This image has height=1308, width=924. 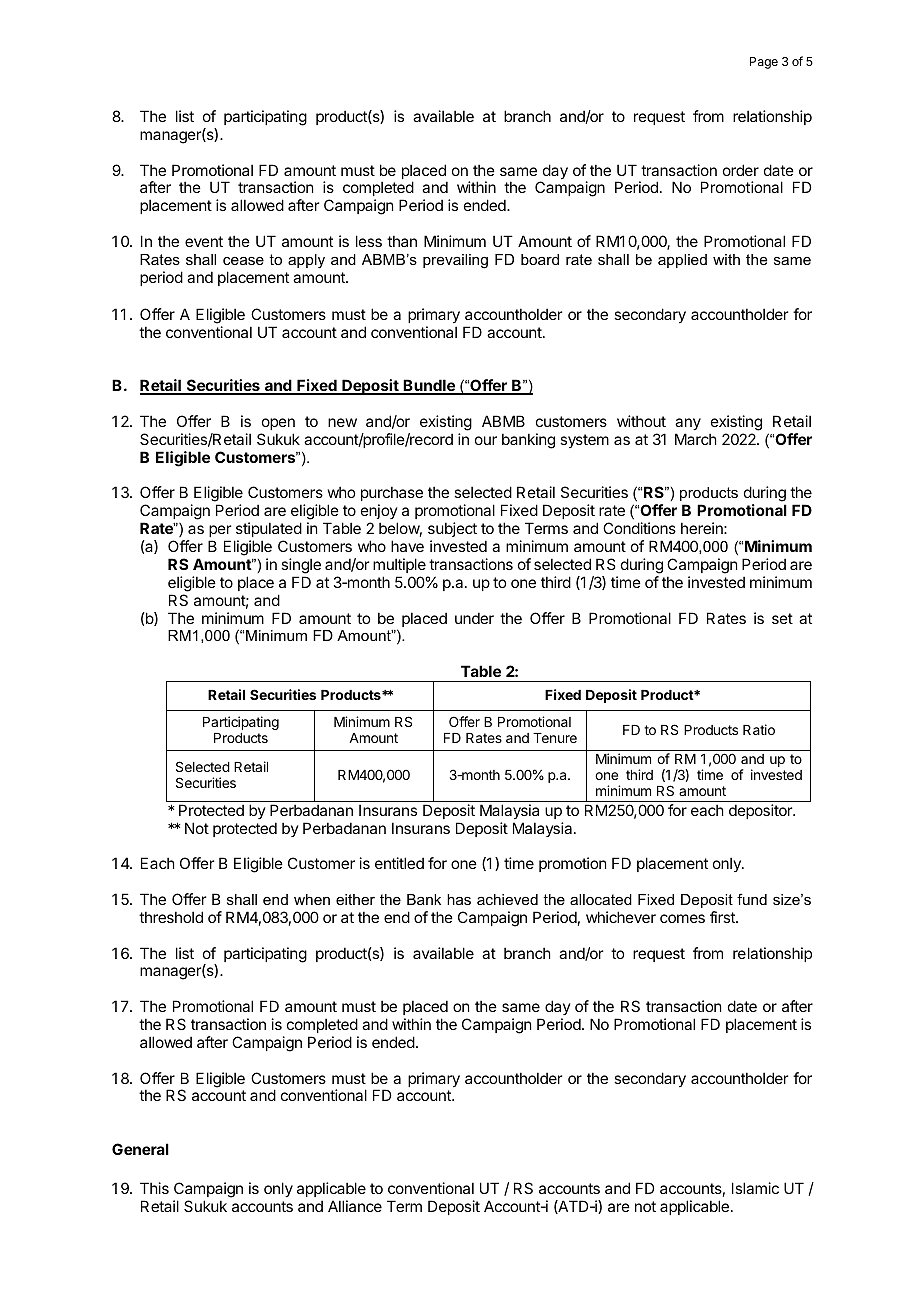 What do you see at coordinates (639, 528) in the image?
I see `Conditions` at bounding box center [639, 528].
